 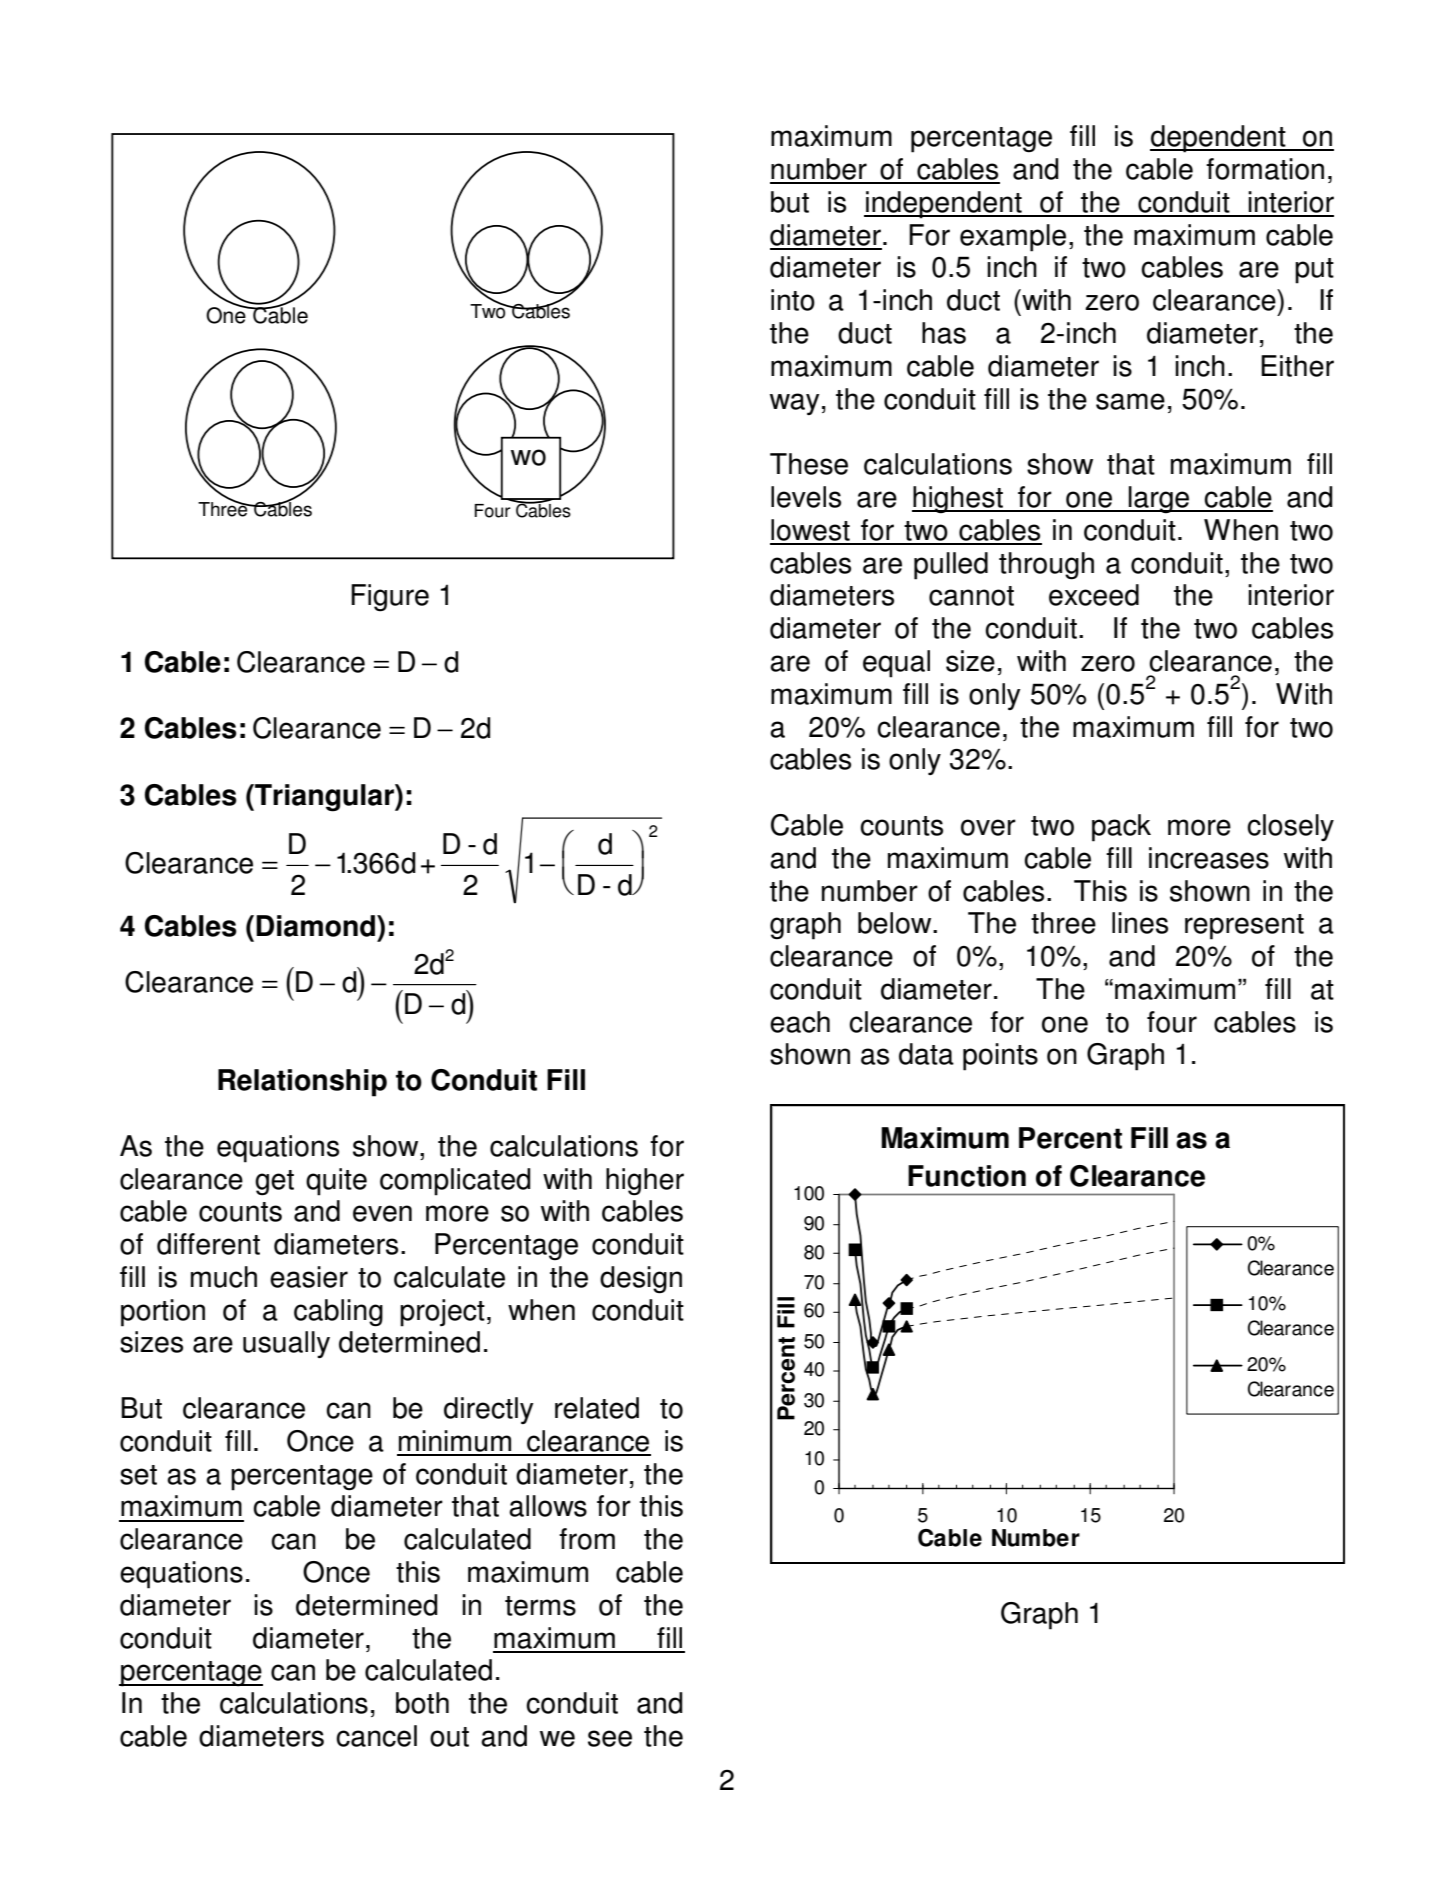 I want to click on get, so click(x=274, y=1183).
